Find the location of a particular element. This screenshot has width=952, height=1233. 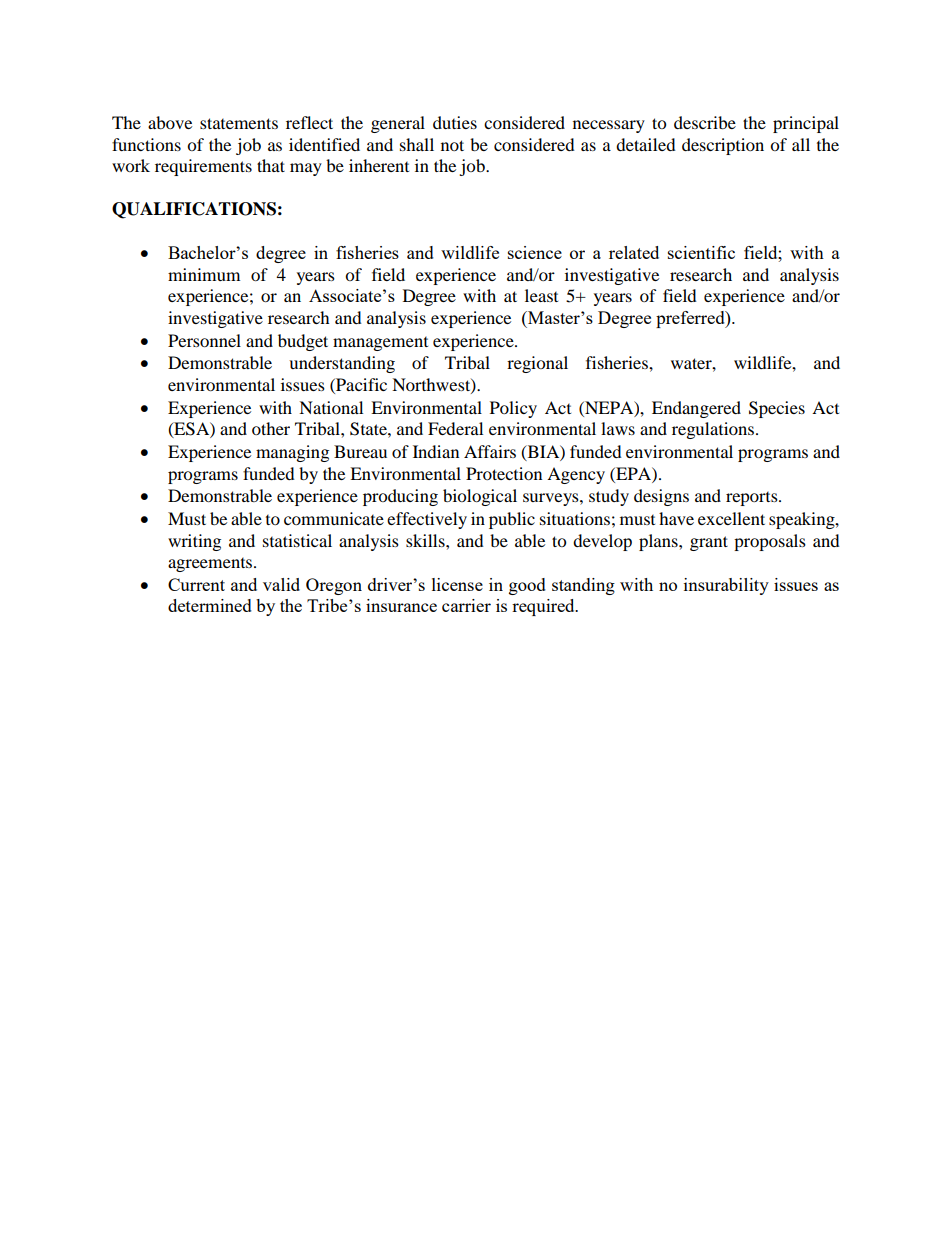

description is located at coordinates (723, 146).
